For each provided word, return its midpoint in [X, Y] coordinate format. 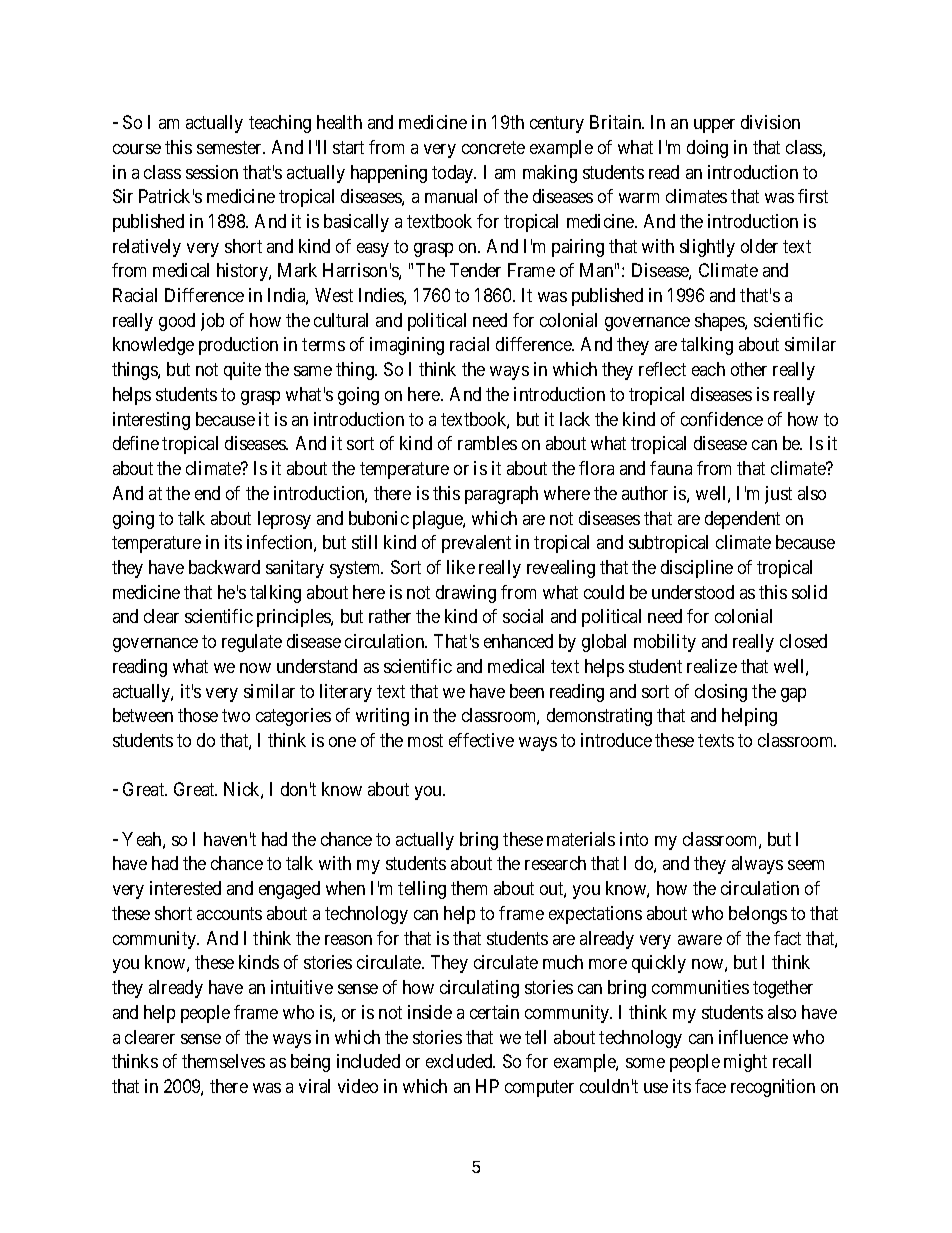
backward [224, 567]
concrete [493, 147]
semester [231, 147]
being [310, 1063]
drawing [466, 594]
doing [707, 149]
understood [693, 592]
